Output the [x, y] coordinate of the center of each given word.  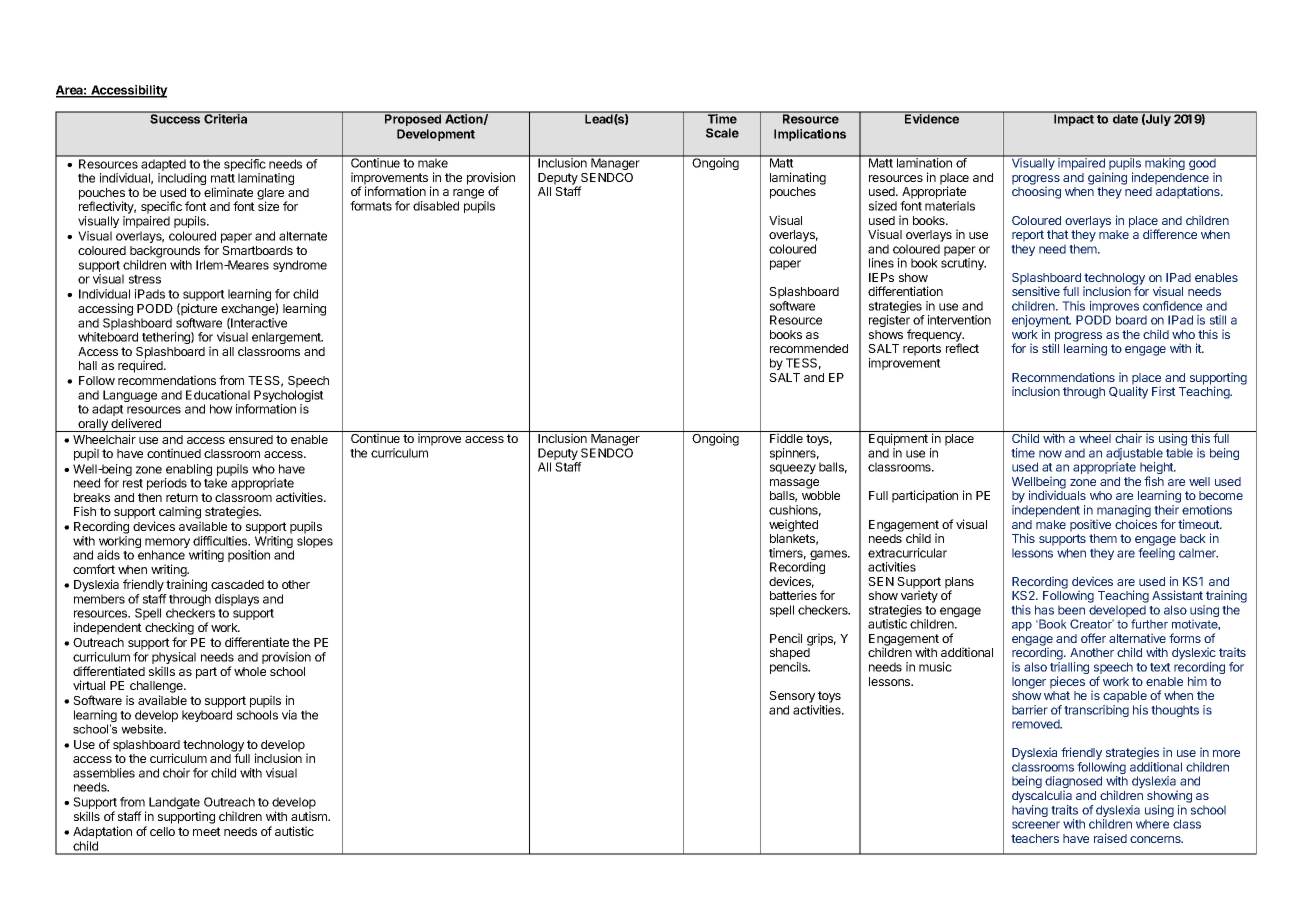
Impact [1074, 119]
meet [207, 831]
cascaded [237, 584]
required [141, 366]
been [1071, 610]
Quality [1128, 392]
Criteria [226, 118]
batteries [793, 595]
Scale [722, 133]
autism [310, 816]
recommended [809, 348]
